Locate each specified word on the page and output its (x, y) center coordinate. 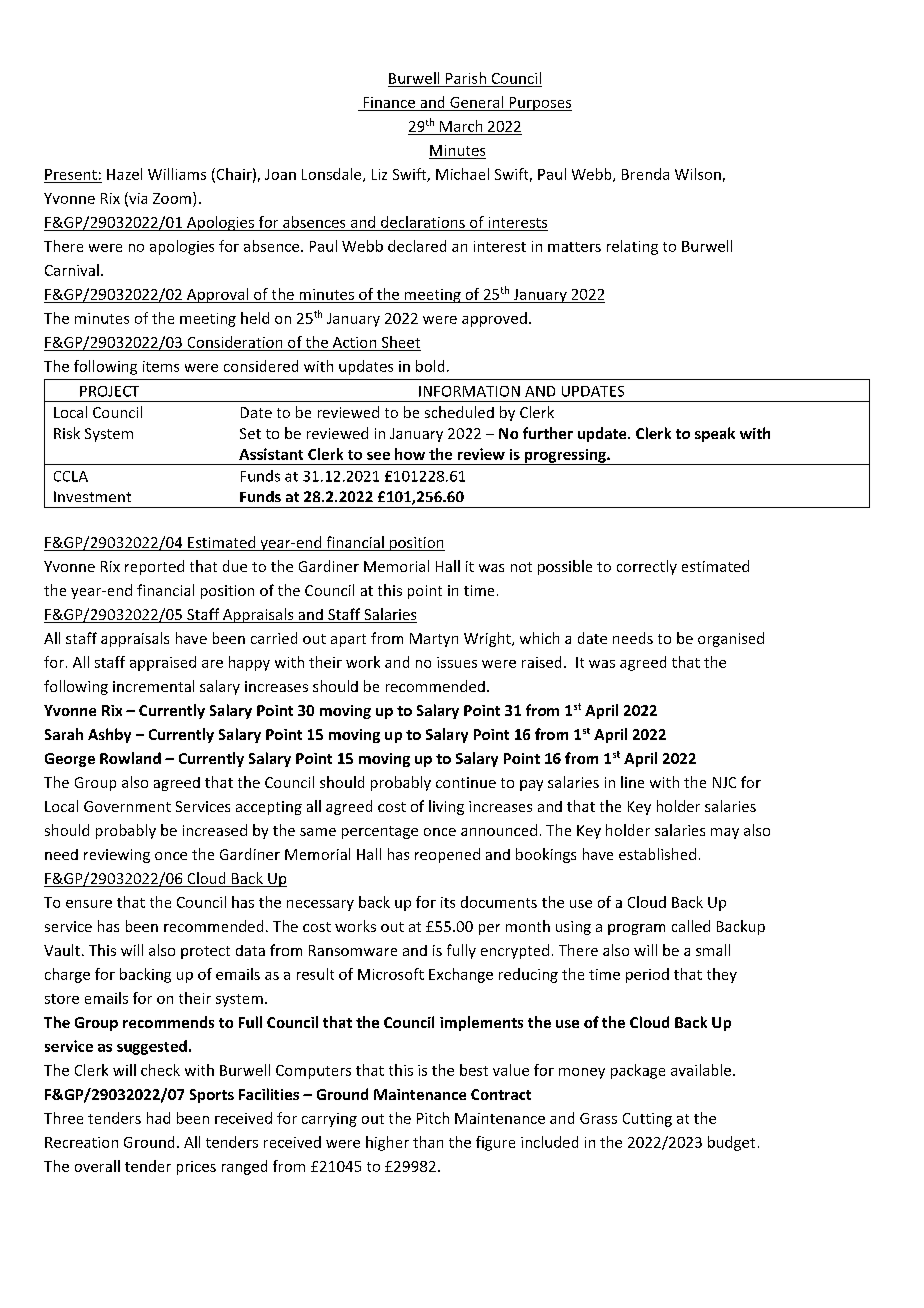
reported (154, 567)
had (158, 1118)
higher (387, 1143)
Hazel (124, 174)
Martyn (434, 640)
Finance (389, 102)
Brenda (645, 174)
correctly (647, 567)
